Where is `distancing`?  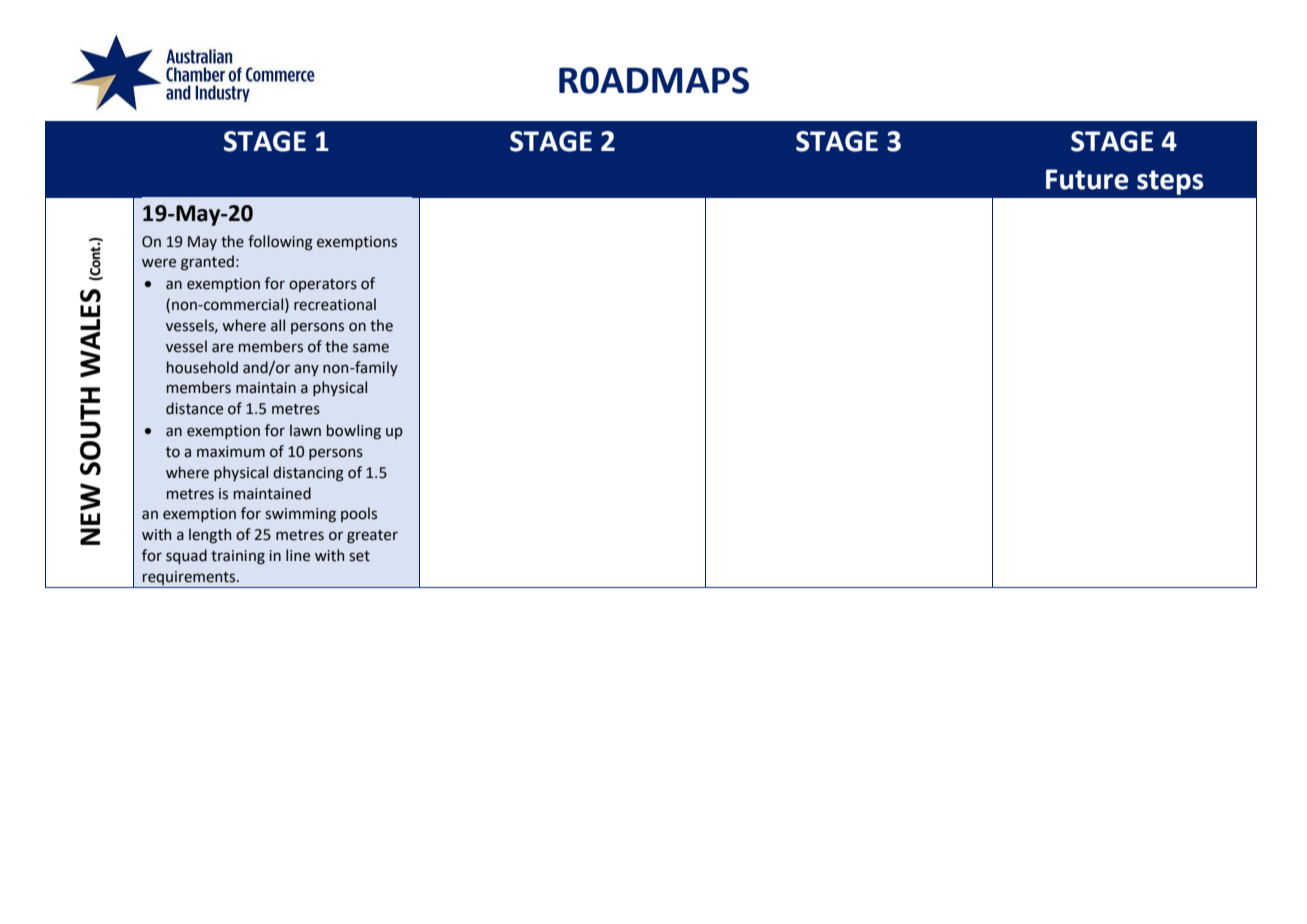 distancing is located at coordinates (308, 474).
